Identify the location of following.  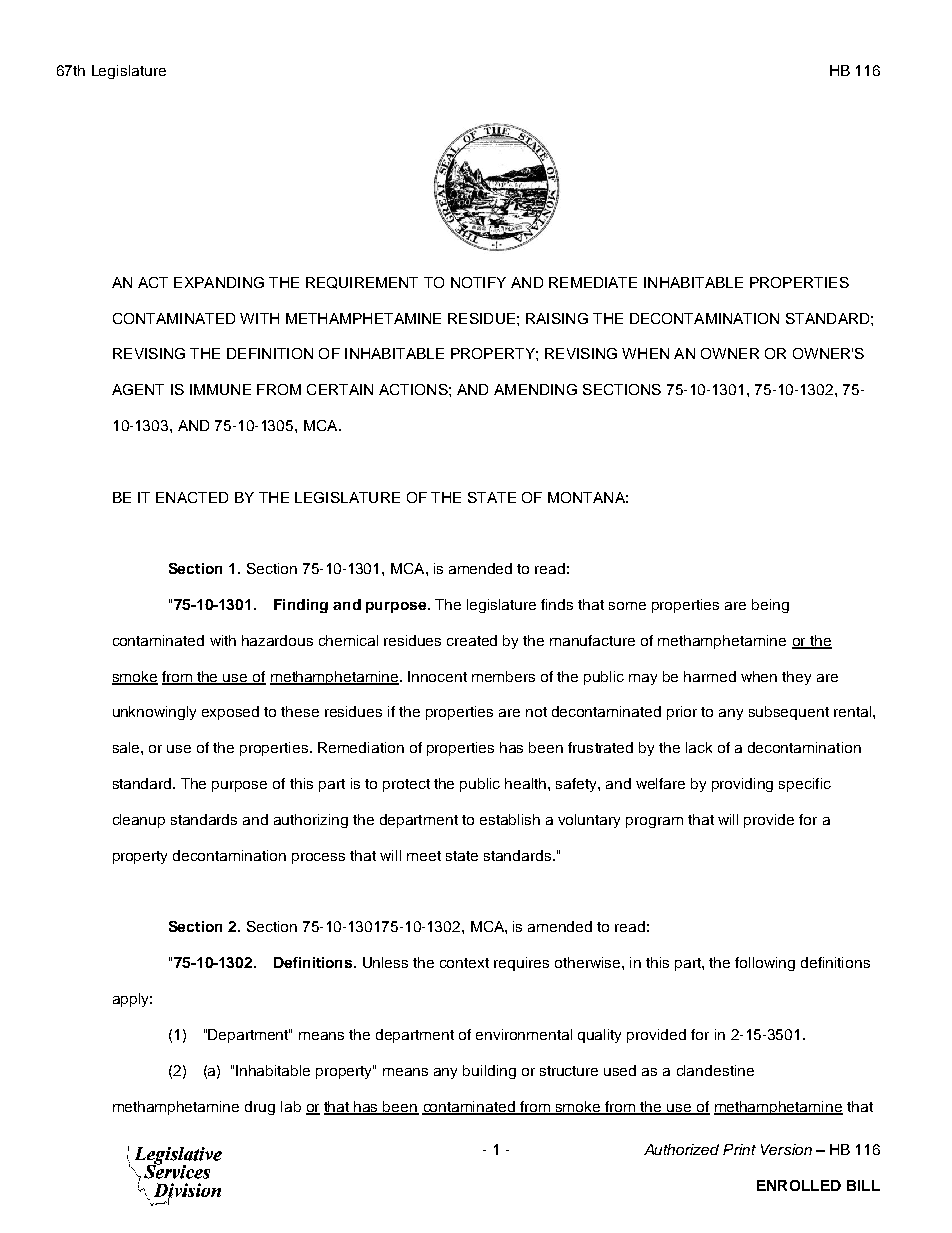
(765, 964).
